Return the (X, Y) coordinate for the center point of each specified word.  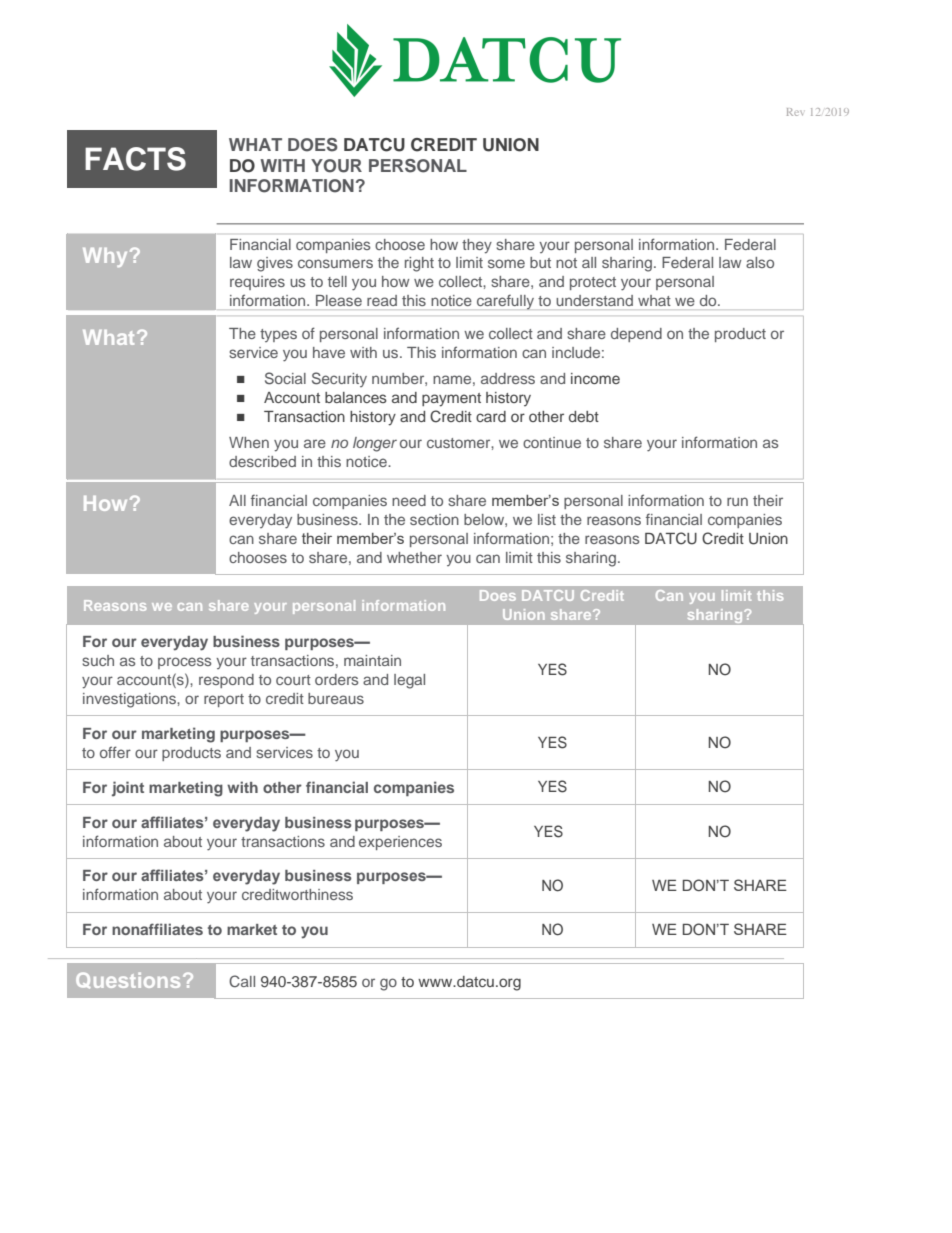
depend (636, 335)
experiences (400, 843)
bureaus (336, 698)
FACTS (135, 159)
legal (409, 681)
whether (414, 557)
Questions (128, 980)
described (262, 461)
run (737, 501)
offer (115, 752)
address (508, 378)
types (278, 335)
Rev (795, 112)
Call (242, 981)
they (477, 246)
